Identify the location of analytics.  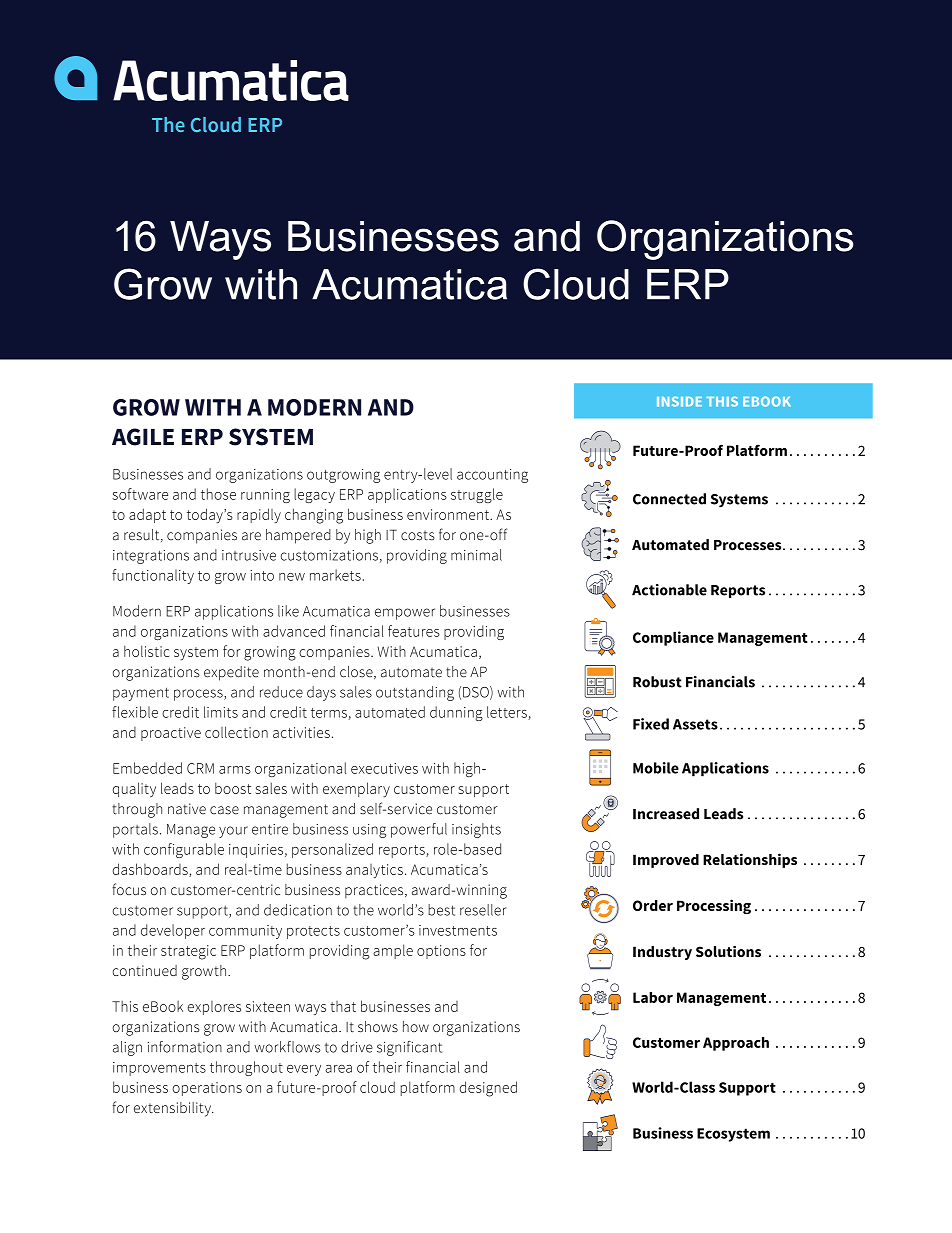
(374, 871).
